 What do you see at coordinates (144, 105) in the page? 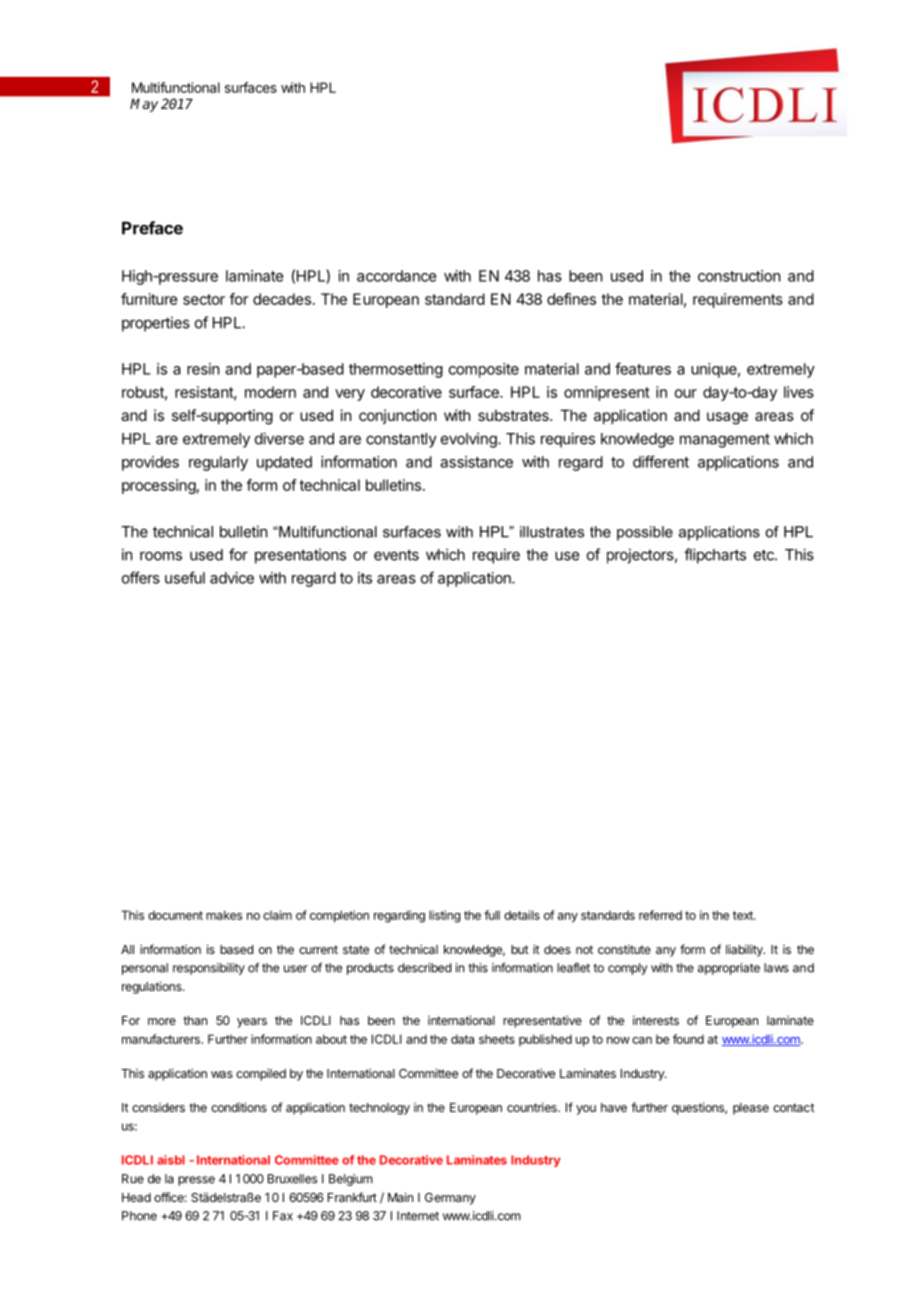
I see `May` at bounding box center [144, 105].
